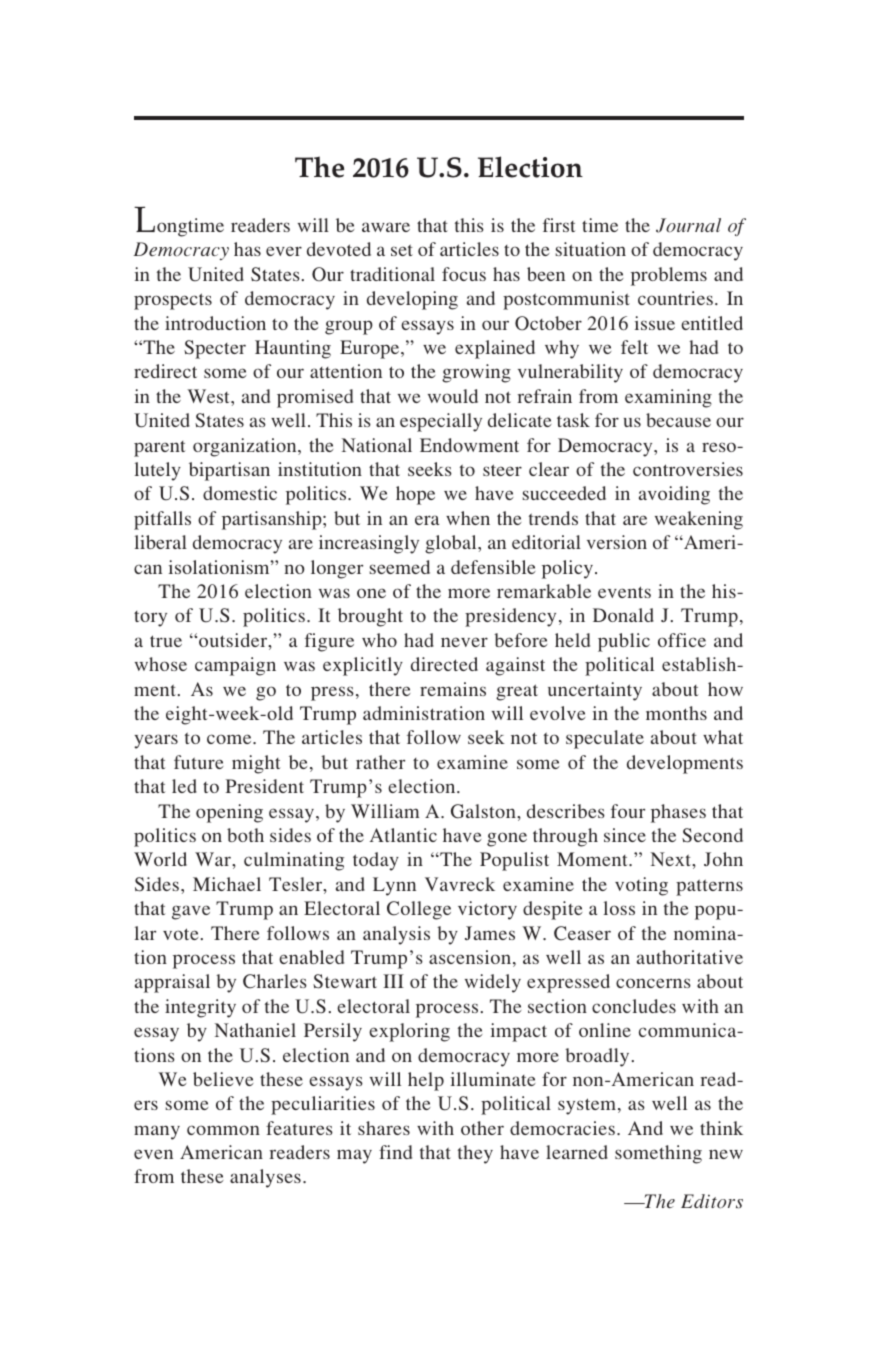 Image resolution: width=896 pixels, height=1354 pixels. Describe the element at coordinates (712, 1201) in the image. I see `Editors` at that location.
